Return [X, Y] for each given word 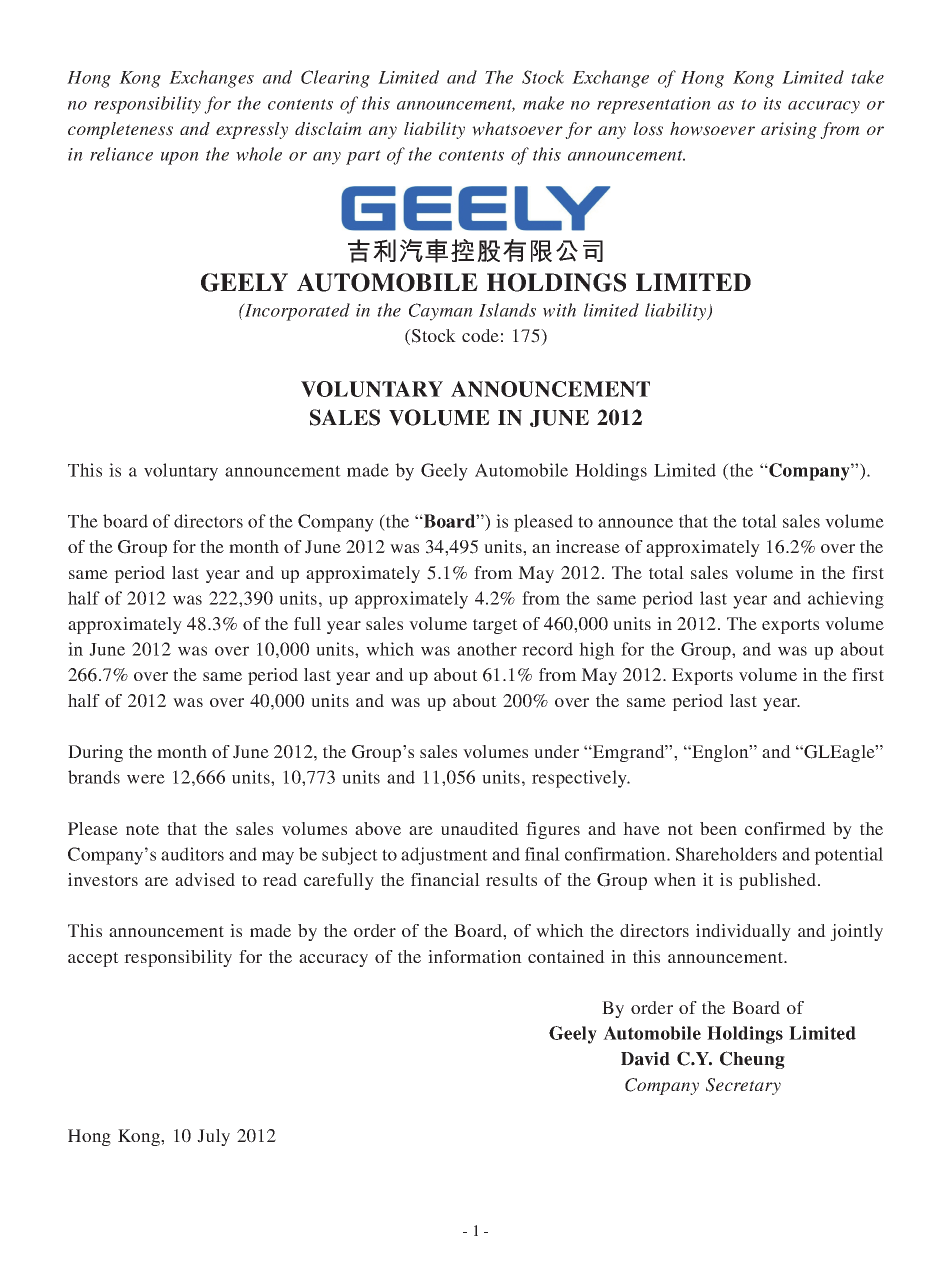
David [645, 1058]
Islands [507, 310]
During [95, 753]
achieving [846, 600]
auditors [192, 854]
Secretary [743, 1086]
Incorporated [296, 312]
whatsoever [517, 129]
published [779, 881]
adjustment [444, 856]
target [495, 626]
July [213, 1137]
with [559, 310]
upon [180, 158]
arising [789, 130]
